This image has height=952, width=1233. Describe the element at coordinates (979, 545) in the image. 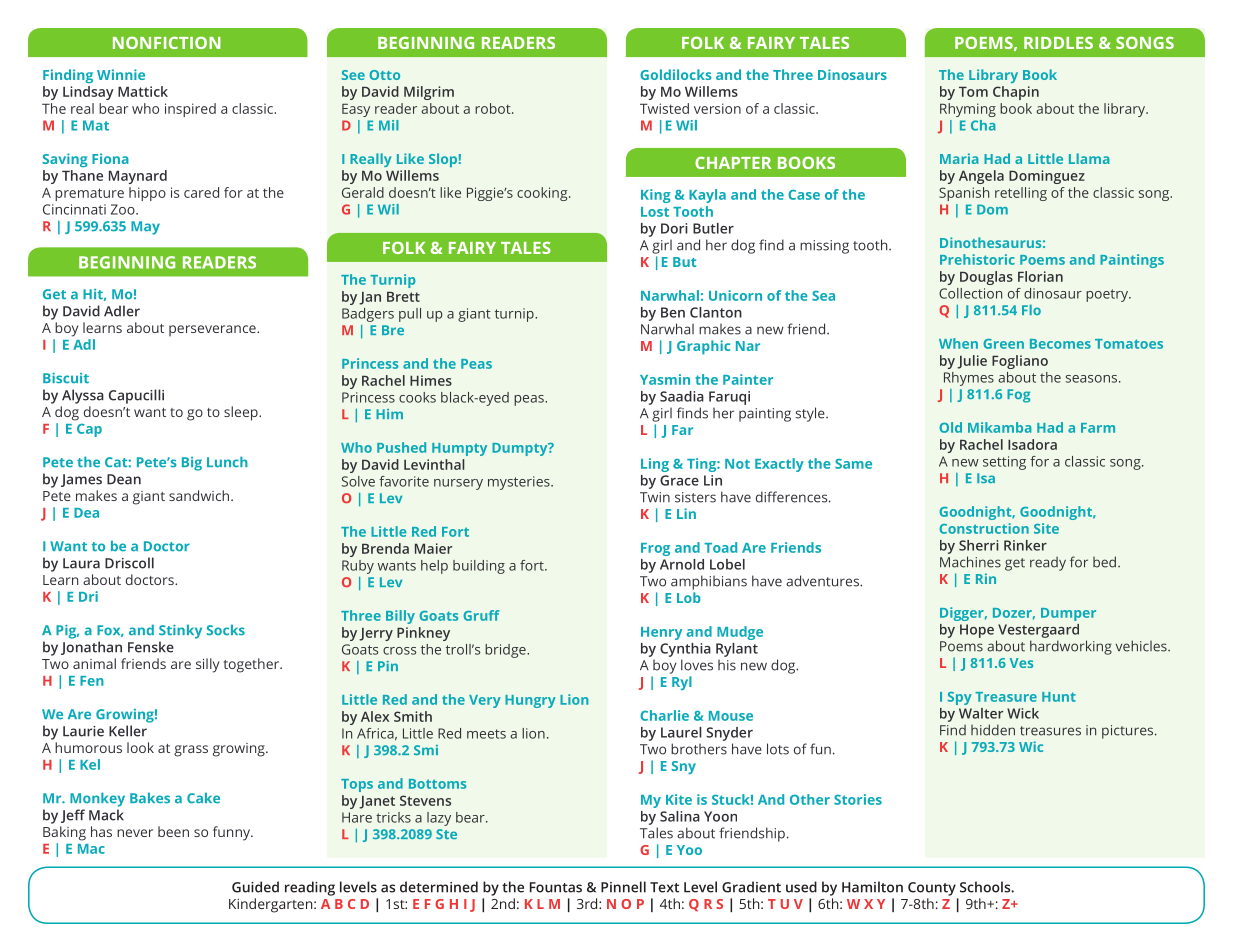

I see `Sherri` at that location.
